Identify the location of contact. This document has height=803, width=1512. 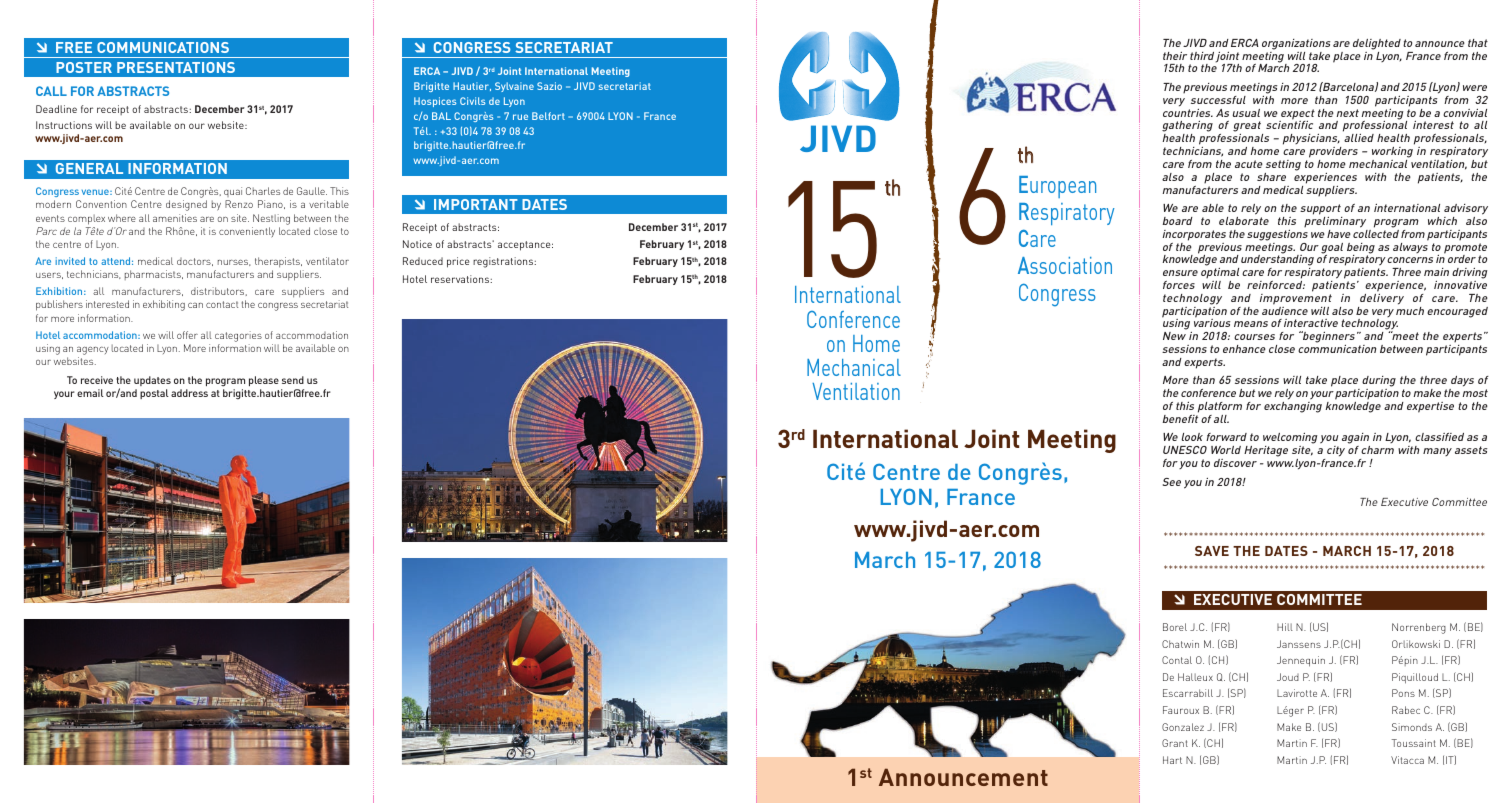
(222, 304).
